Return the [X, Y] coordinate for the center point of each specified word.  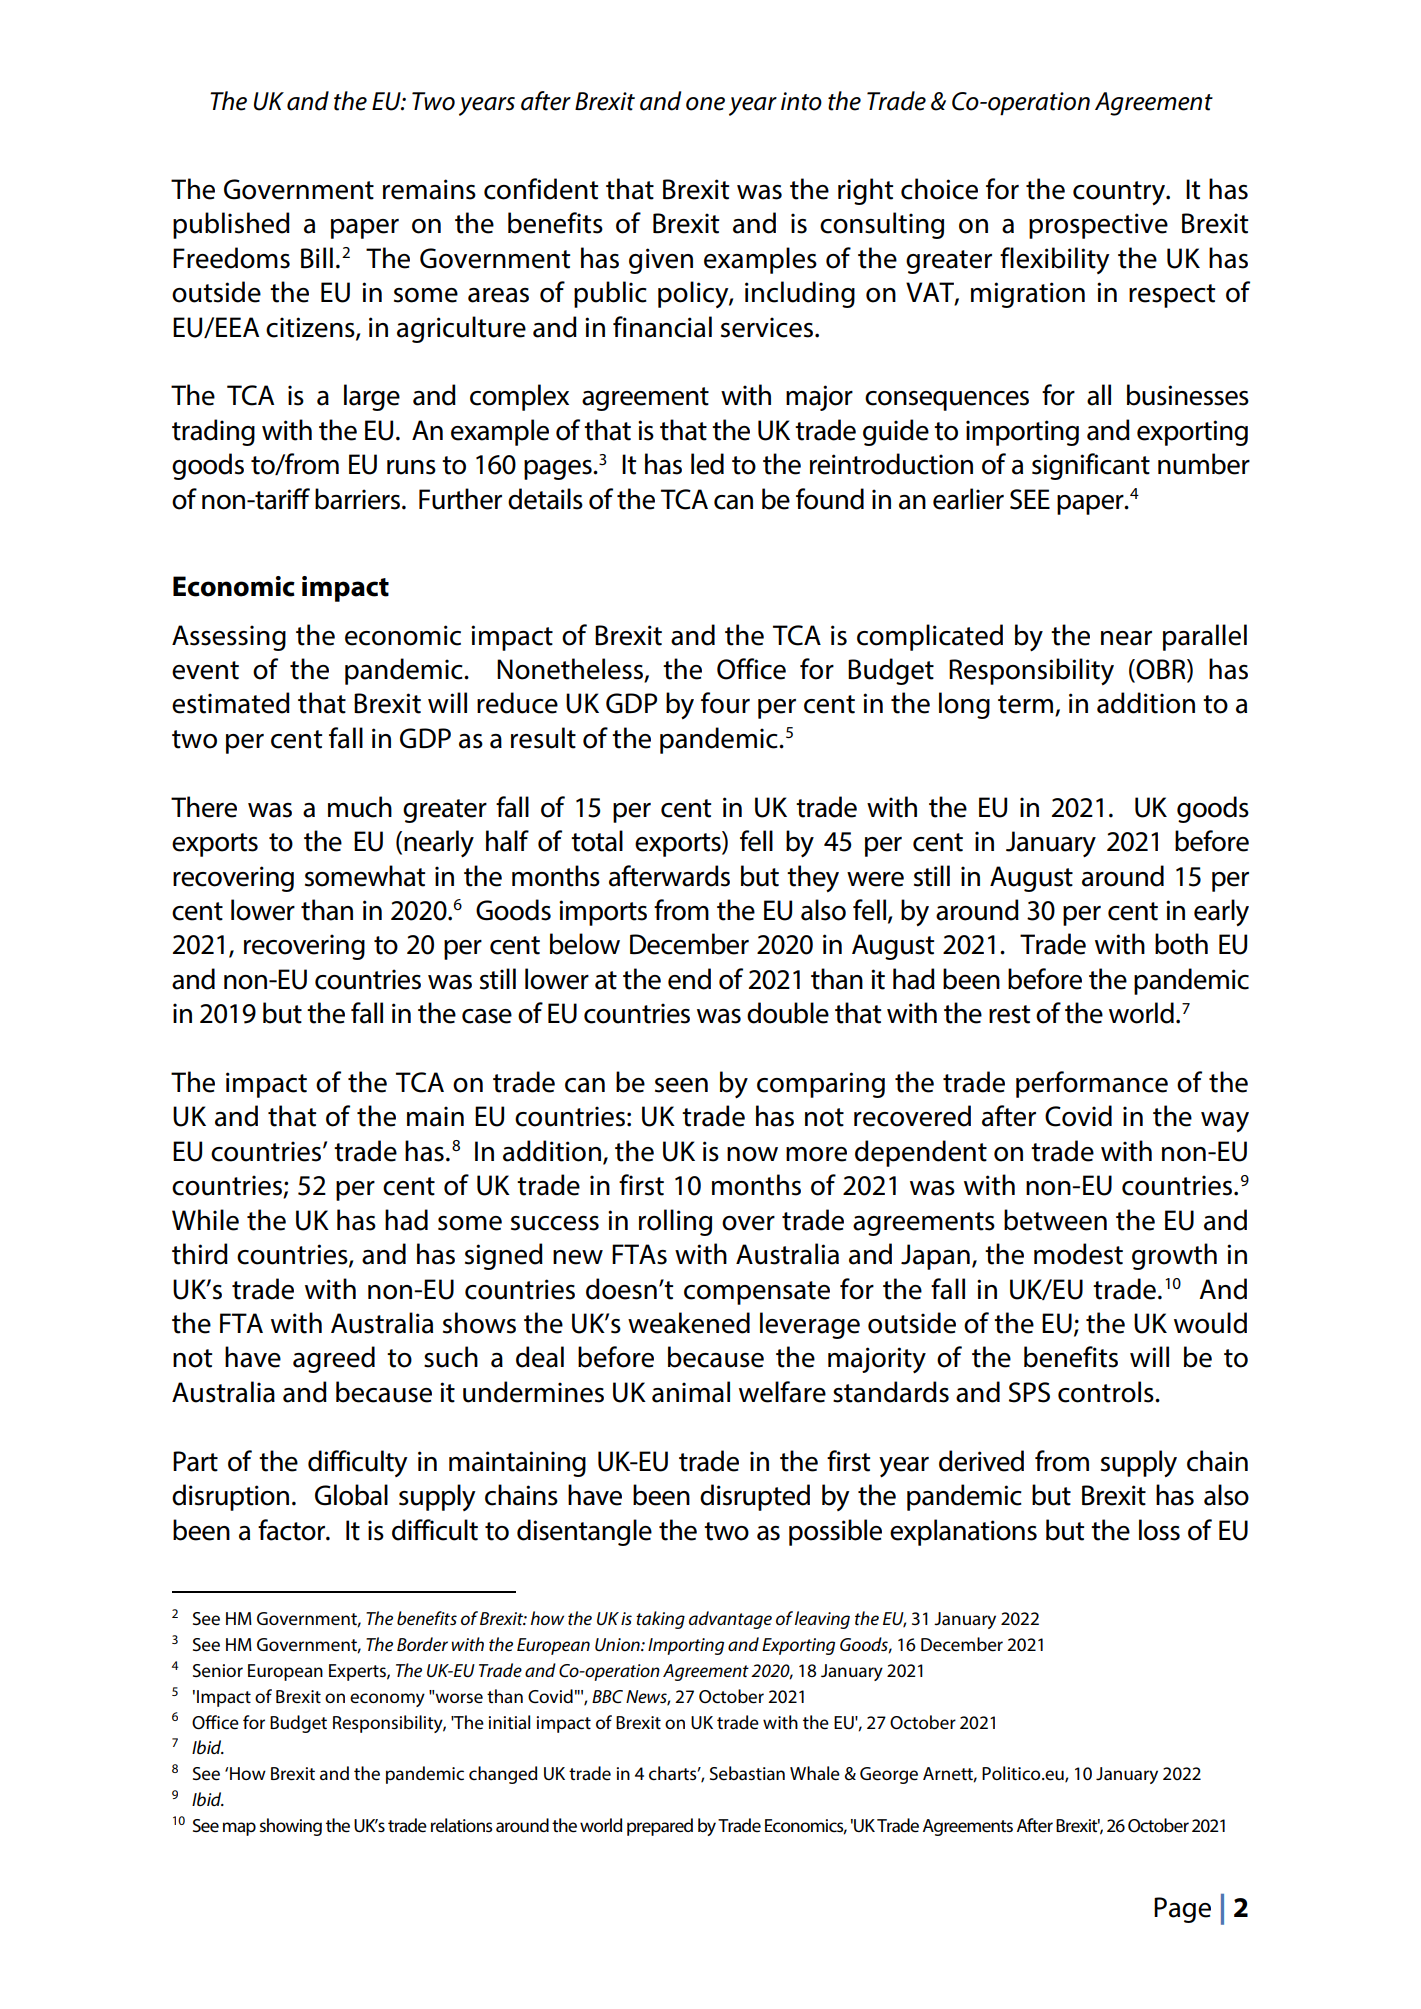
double [788, 1013]
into [801, 101]
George [889, 1775]
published [231, 225]
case [487, 1016]
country [1120, 193]
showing [291, 1827]
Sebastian [747, 1773]
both [1181, 944]
